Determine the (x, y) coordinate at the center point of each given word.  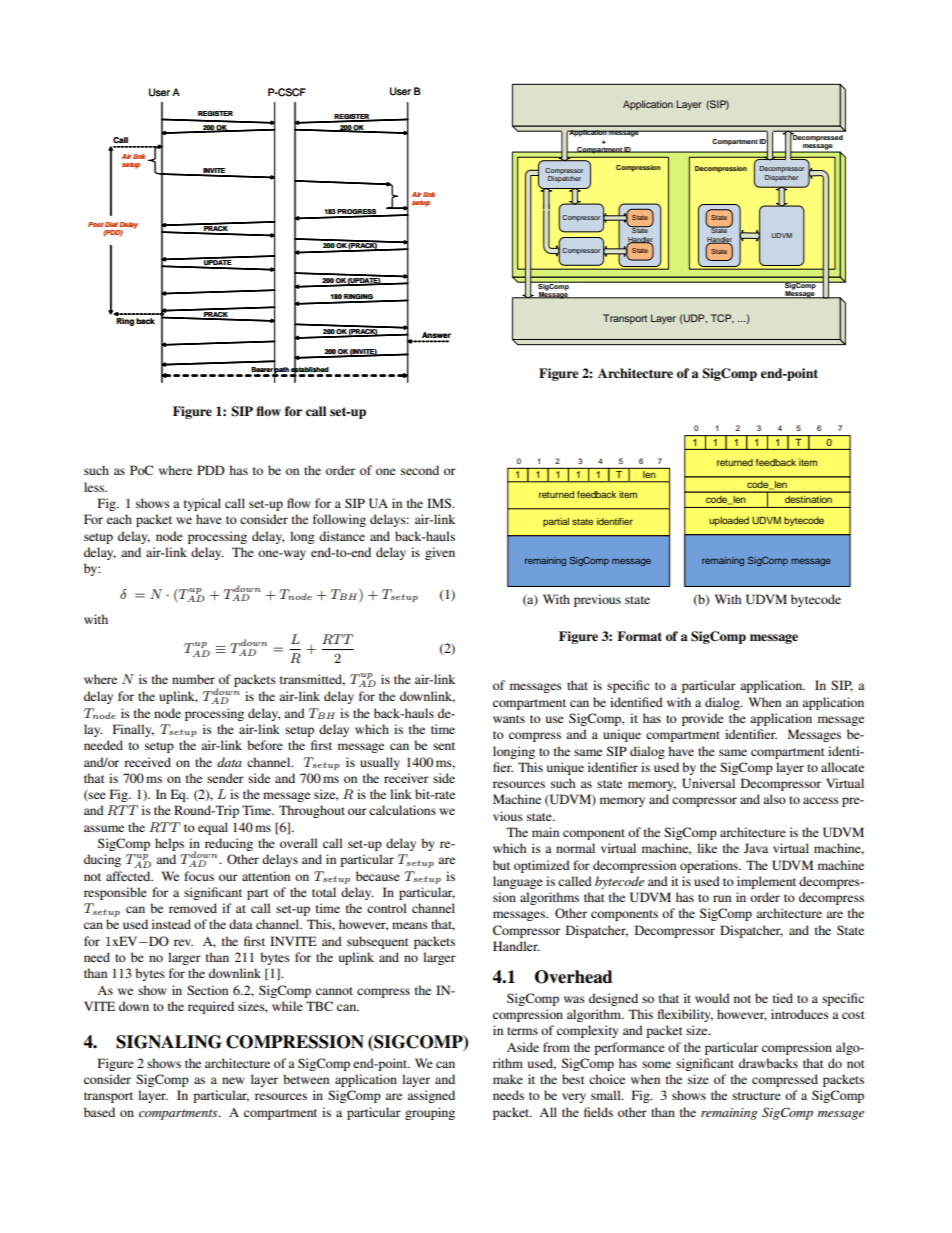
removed (193, 908)
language (518, 882)
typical (202, 504)
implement (766, 882)
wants (509, 719)
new (233, 1080)
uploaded (729, 521)
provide (703, 719)
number (193, 679)
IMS (440, 503)
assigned (431, 1096)
